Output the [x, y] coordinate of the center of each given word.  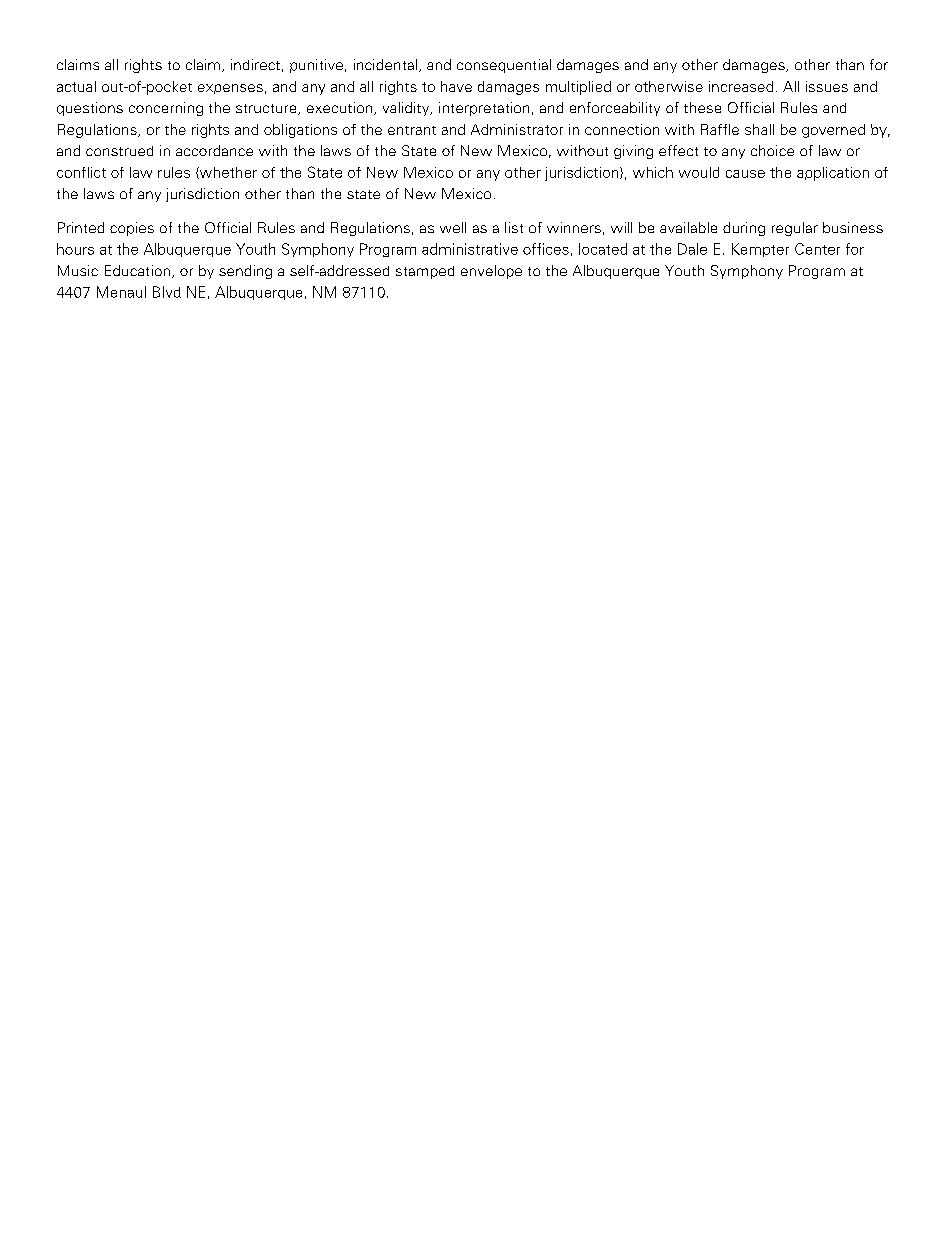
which [653, 172]
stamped [425, 272]
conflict [81, 172]
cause [745, 174]
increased [741, 86]
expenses [230, 89]
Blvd [167, 292]
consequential [504, 66]
